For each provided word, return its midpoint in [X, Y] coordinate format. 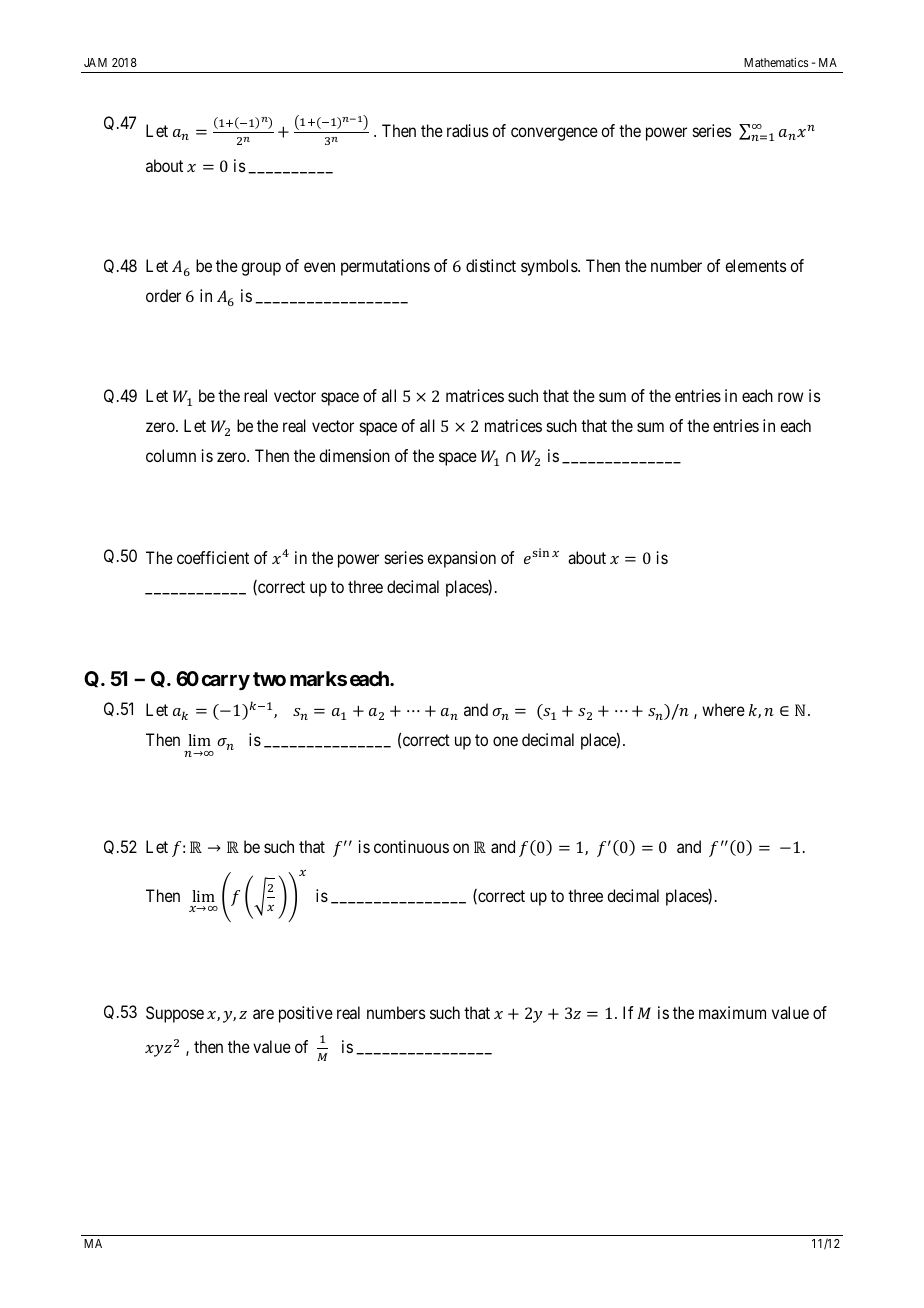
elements [755, 265]
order [163, 295]
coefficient [213, 557]
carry [226, 682]
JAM [95, 62]
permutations [385, 267]
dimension [354, 455]
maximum [732, 1012]
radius [467, 130]
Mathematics [776, 62]
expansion [461, 559]
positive [306, 1014]
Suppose [175, 1014]
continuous [411, 846]
